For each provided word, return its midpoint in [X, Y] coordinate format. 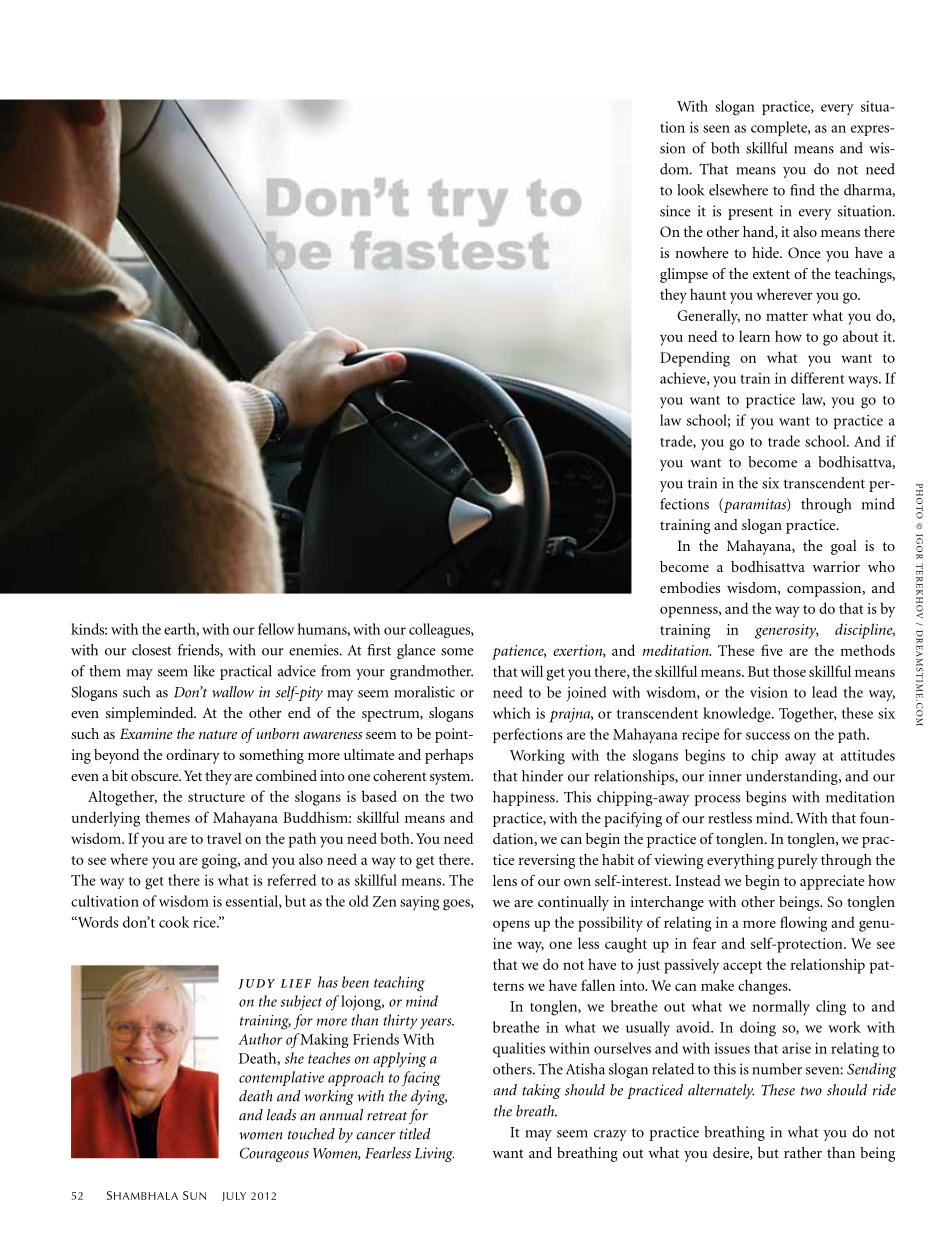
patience [519, 652]
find [802, 190]
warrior [836, 566]
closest [152, 650]
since [675, 211]
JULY [234, 1197]
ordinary [193, 756]
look [690, 190]
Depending [695, 359]
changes [764, 987]
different [817, 378]
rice [205, 922]
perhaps [449, 756]
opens [511, 926]
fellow [276, 629]
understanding [793, 777]
